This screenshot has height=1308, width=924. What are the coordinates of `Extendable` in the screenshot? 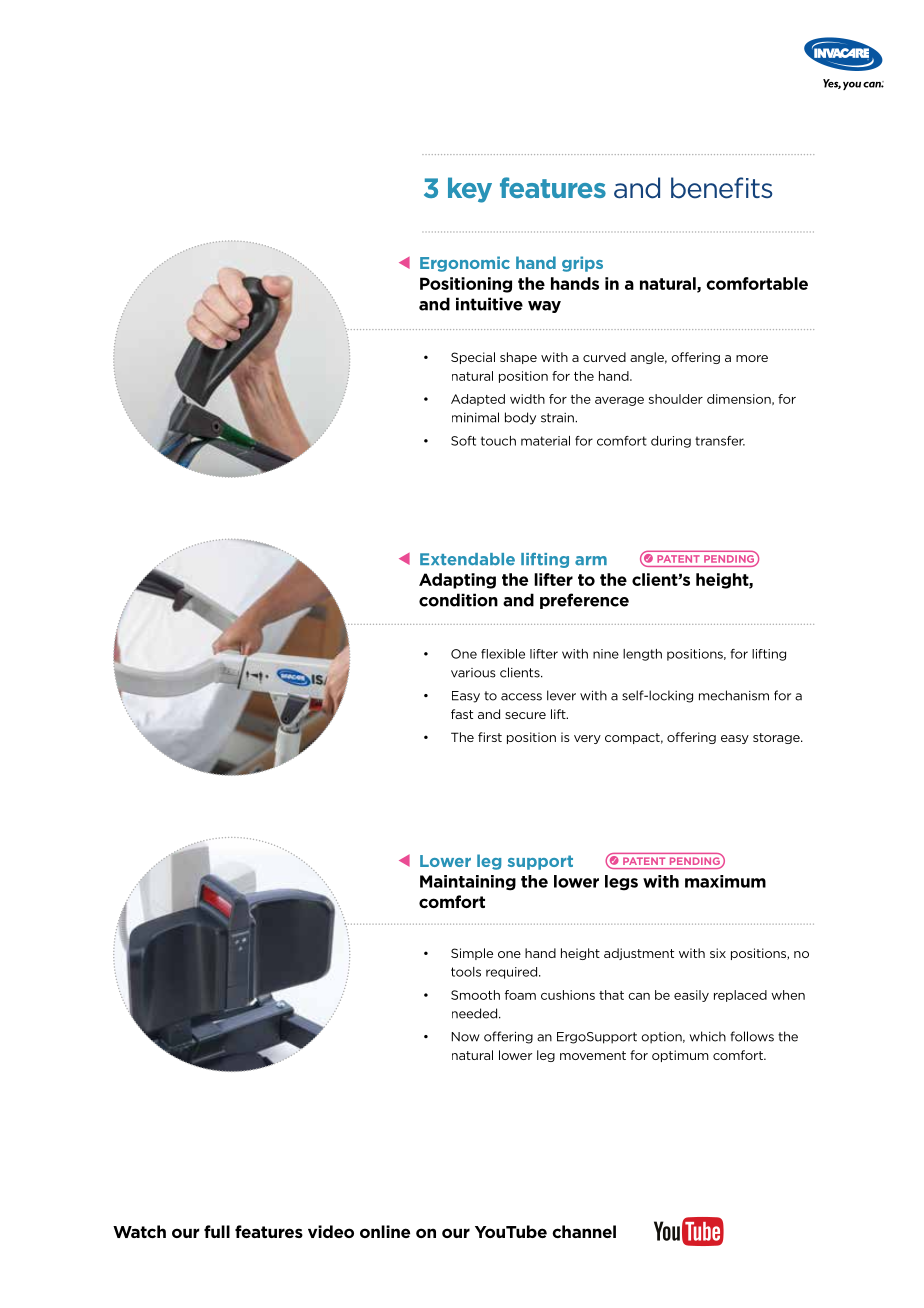 It's located at (467, 559).
